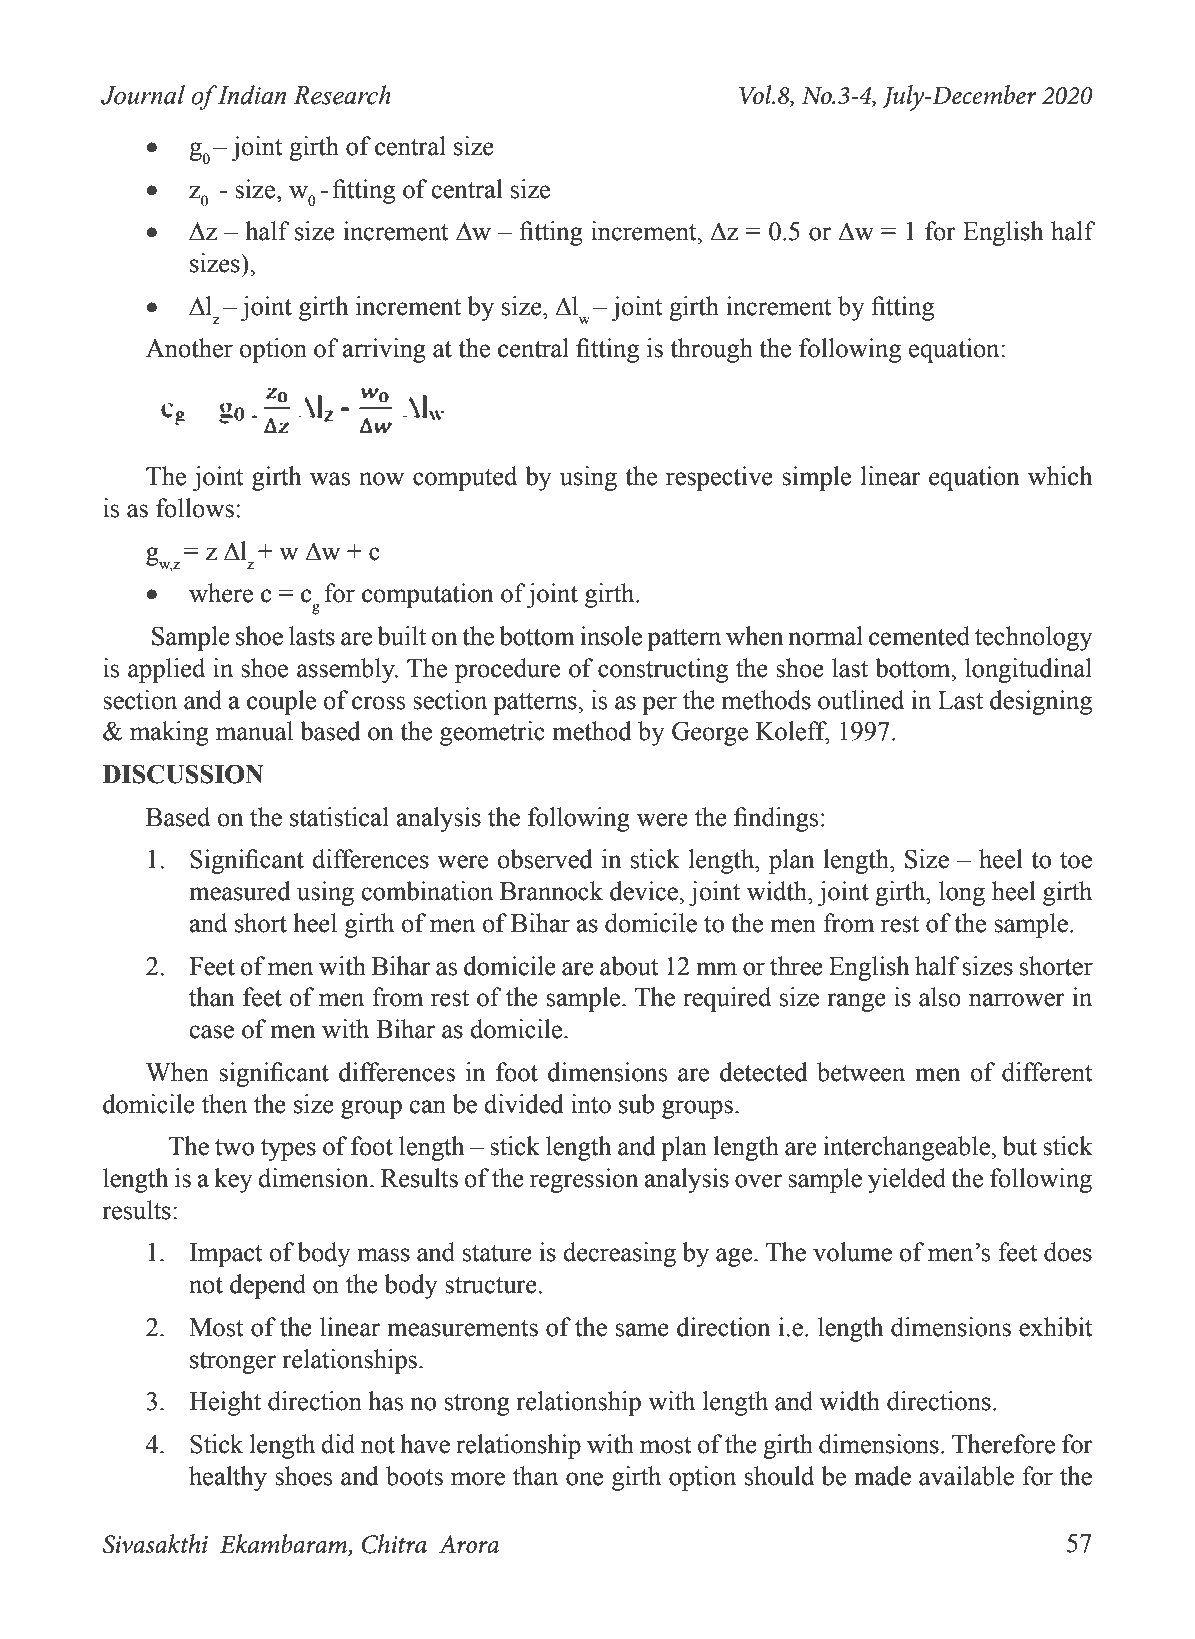  Describe the element at coordinates (234, 1147) in the image. I see `two` at that location.
